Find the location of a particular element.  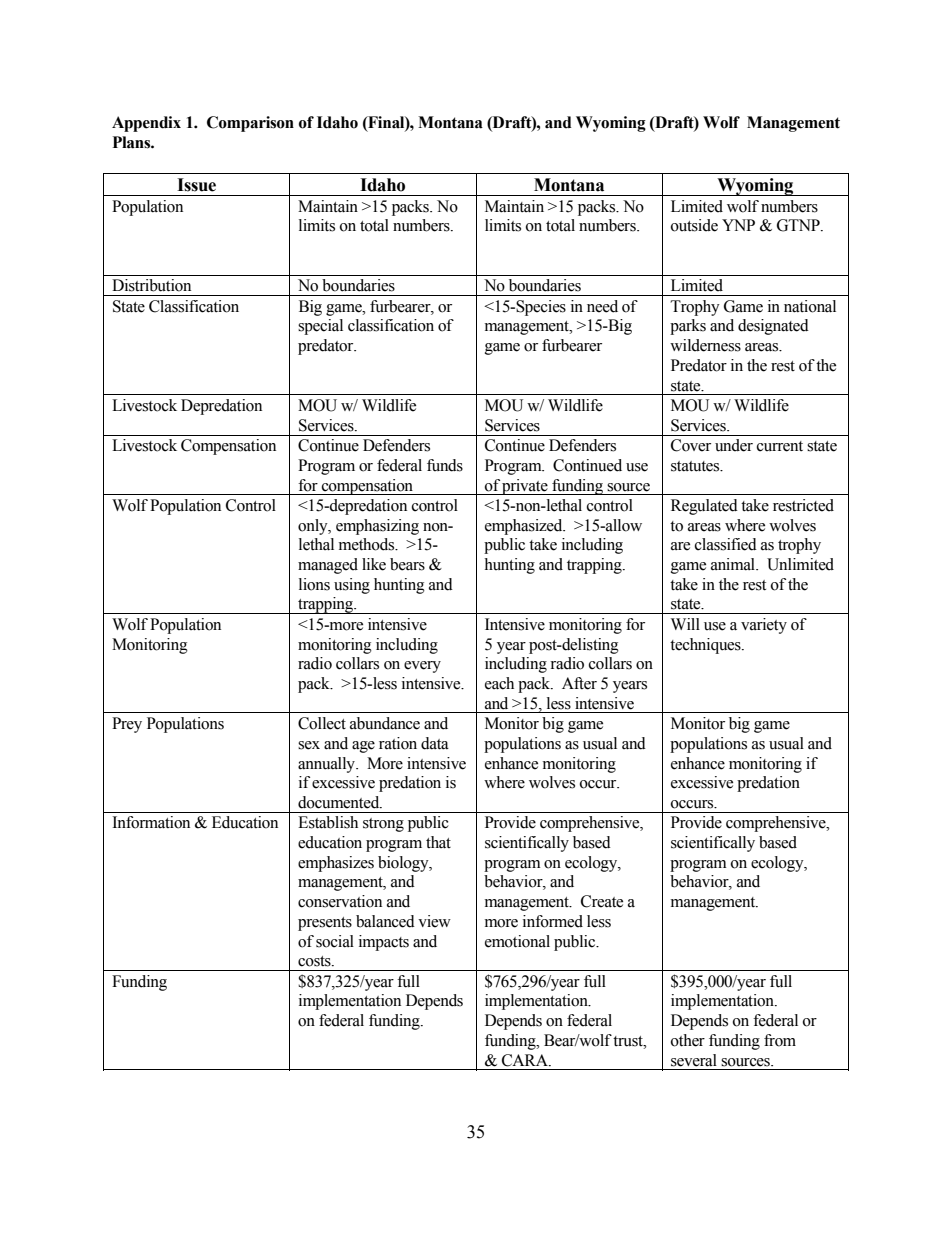

Comparison is located at coordinates (250, 124).
